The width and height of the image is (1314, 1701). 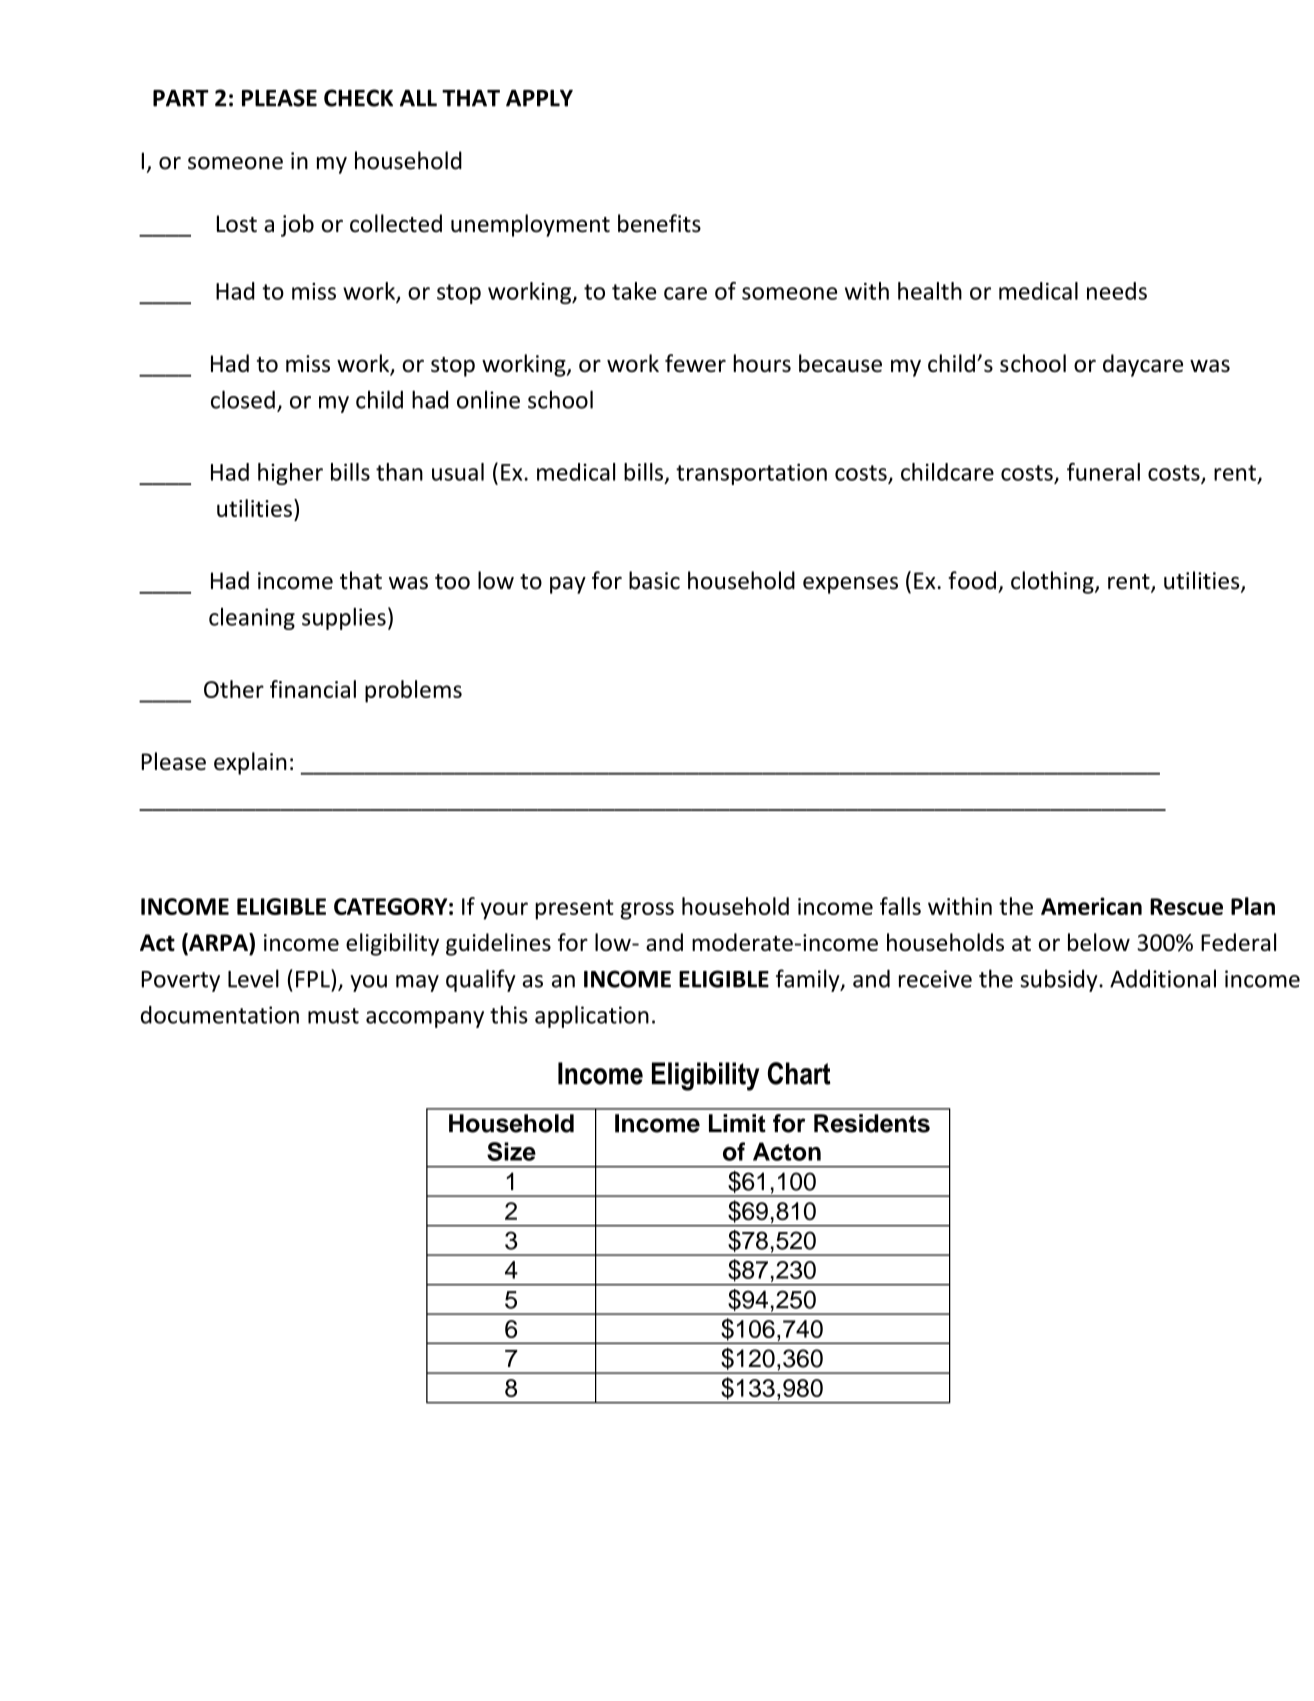 I want to click on funeral, so click(x=1103, y=472).
